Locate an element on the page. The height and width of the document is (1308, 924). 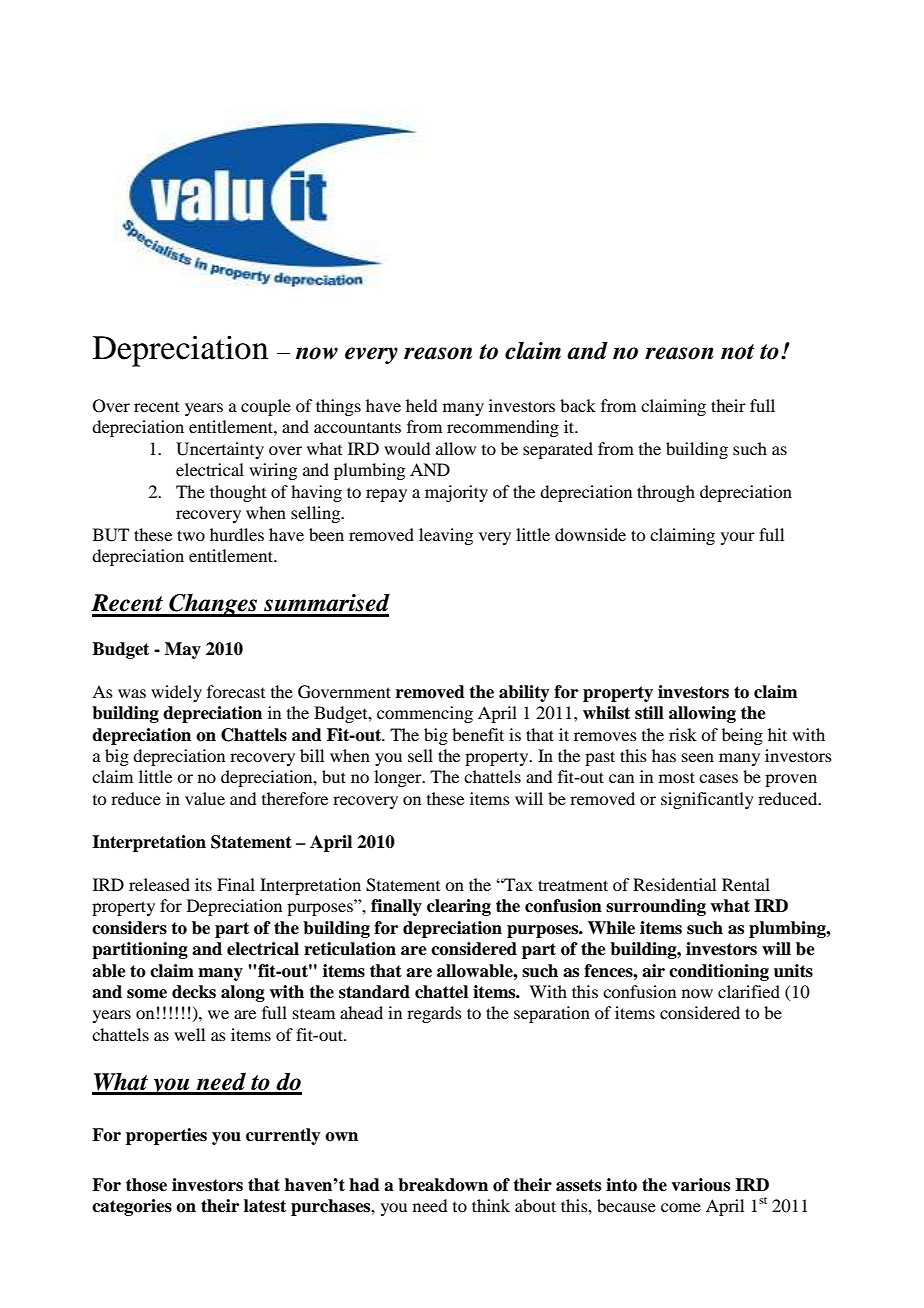
leaving is located at coordinates (446, 536).
